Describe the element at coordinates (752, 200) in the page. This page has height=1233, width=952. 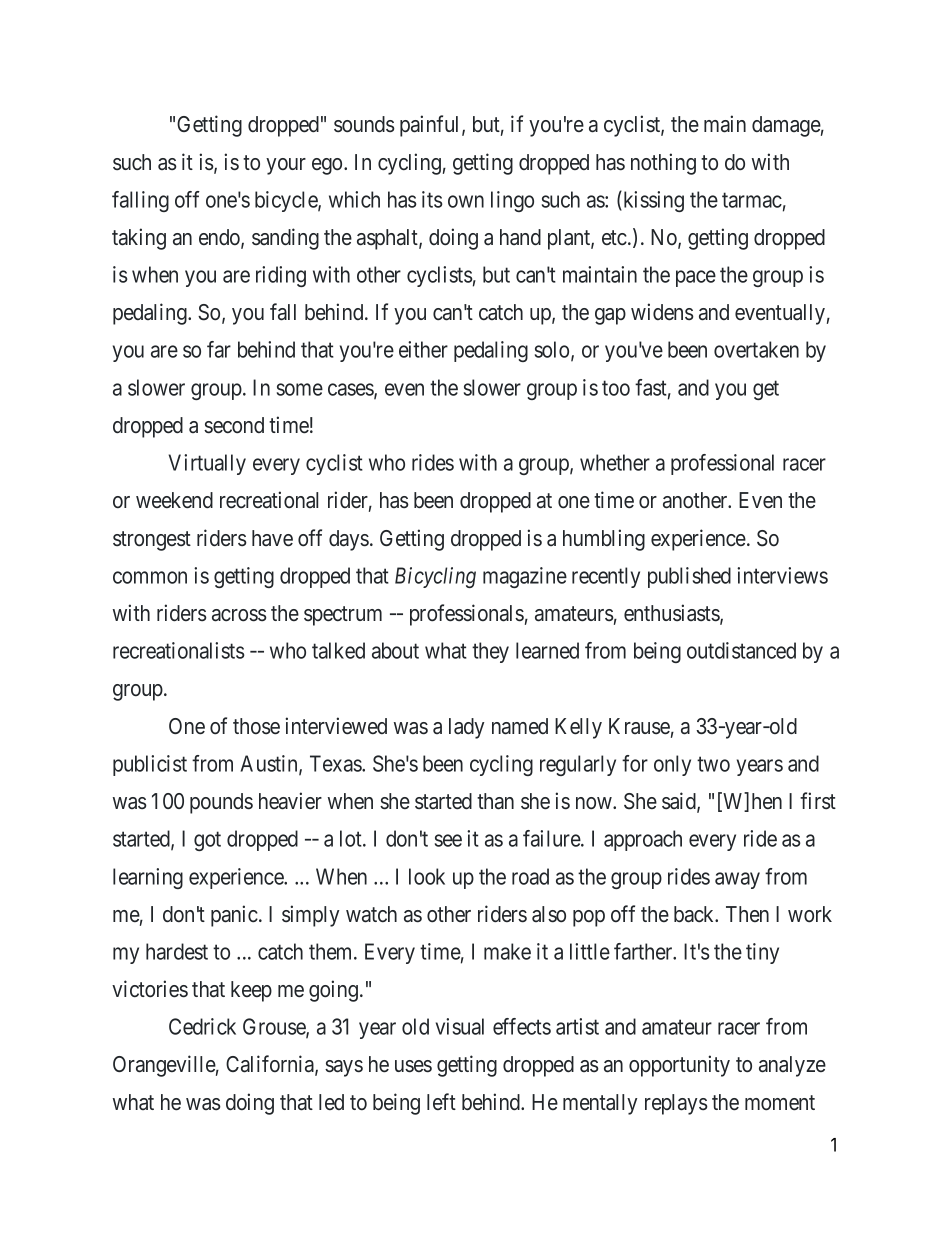
I see `tarmac` at that location.
